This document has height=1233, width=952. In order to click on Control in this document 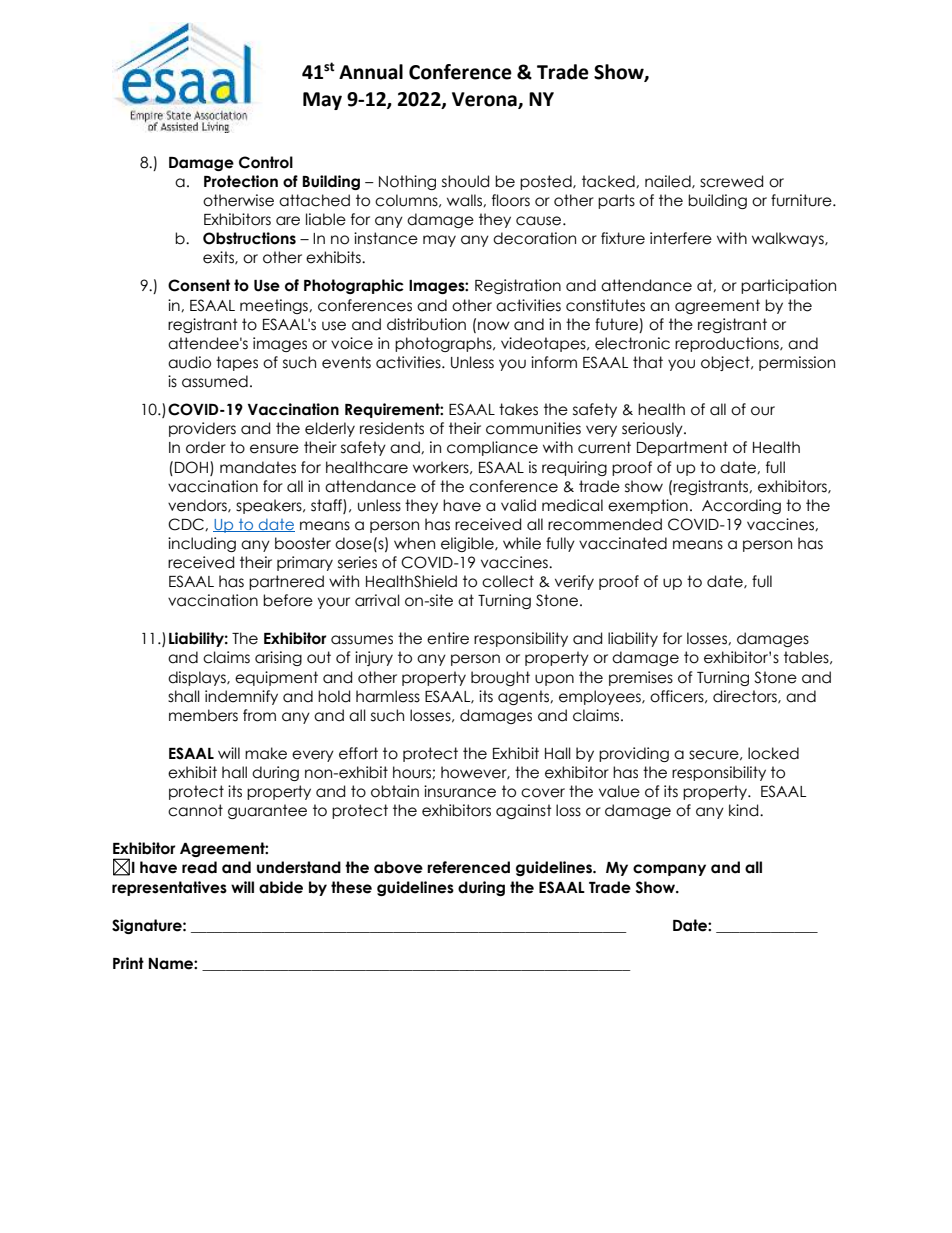, I will do `click(266, 162)`.
